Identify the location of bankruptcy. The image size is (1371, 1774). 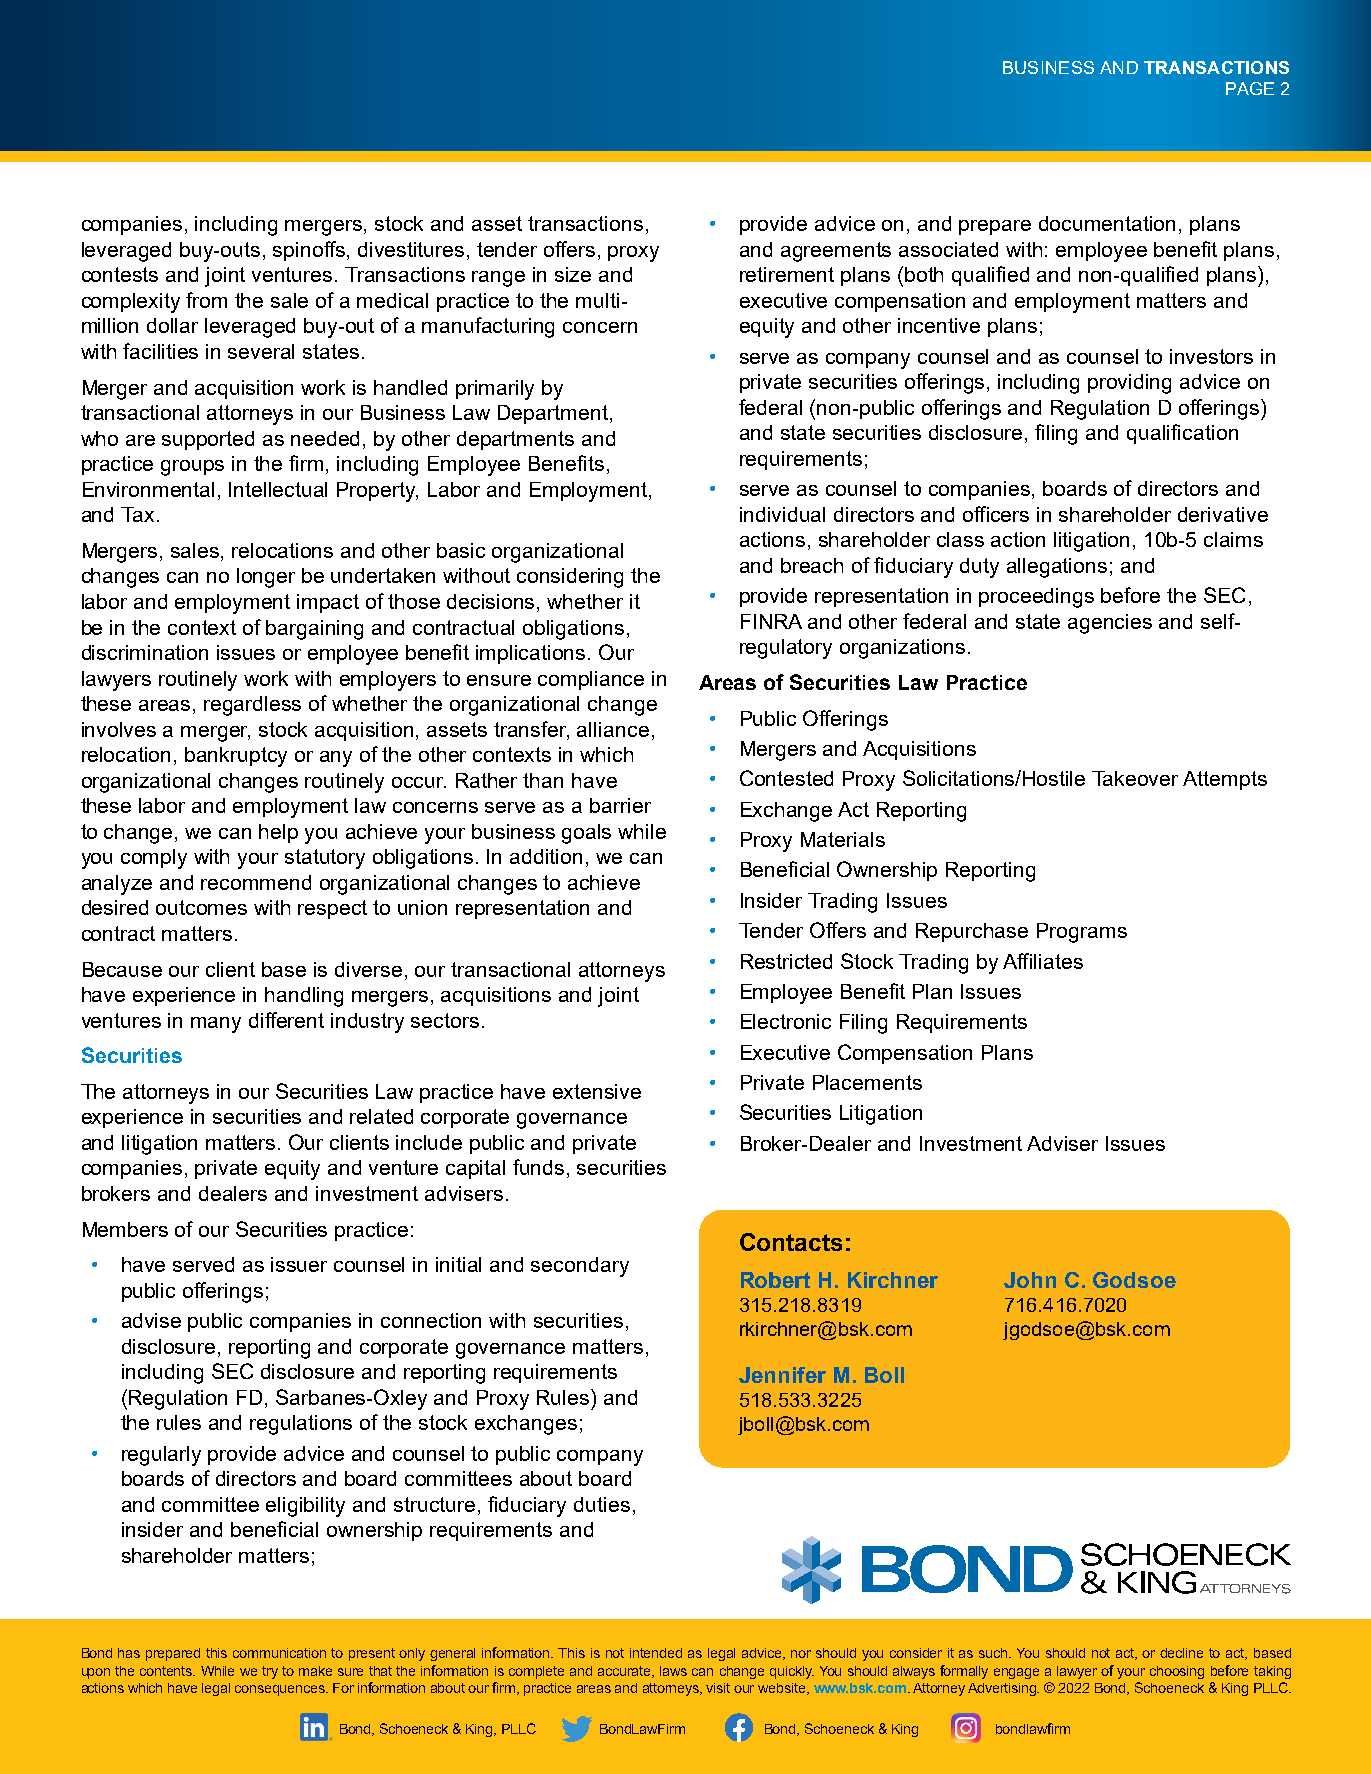
(236, 757).
